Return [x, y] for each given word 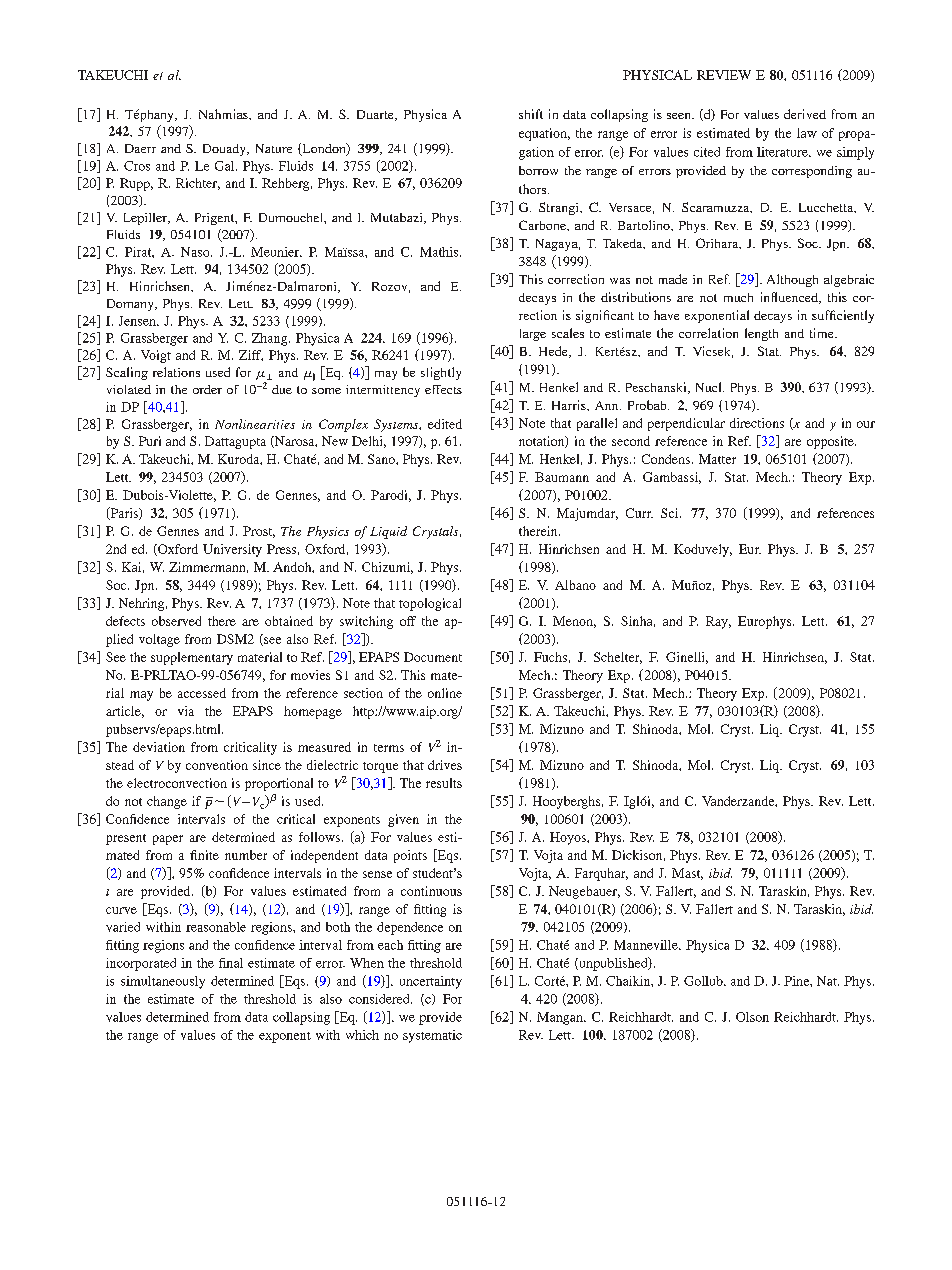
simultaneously [163, 982]
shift [531, 114]
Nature [274, 148]
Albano [575, 585]
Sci [671, 513]
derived [805, 114]
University [232, 550]
